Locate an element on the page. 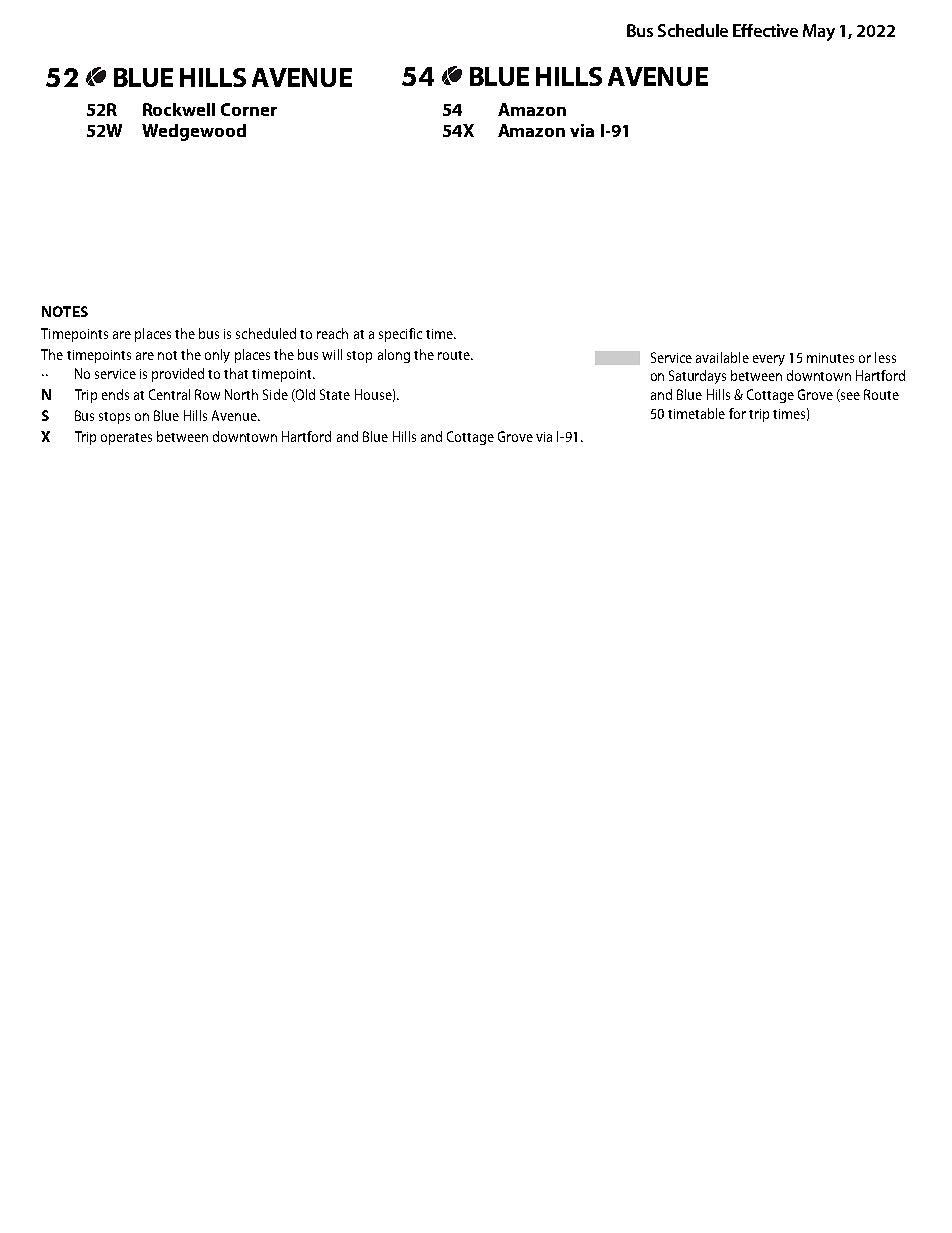 This image has width=952, height=1233. operates is located at coordinates (126, 439).
